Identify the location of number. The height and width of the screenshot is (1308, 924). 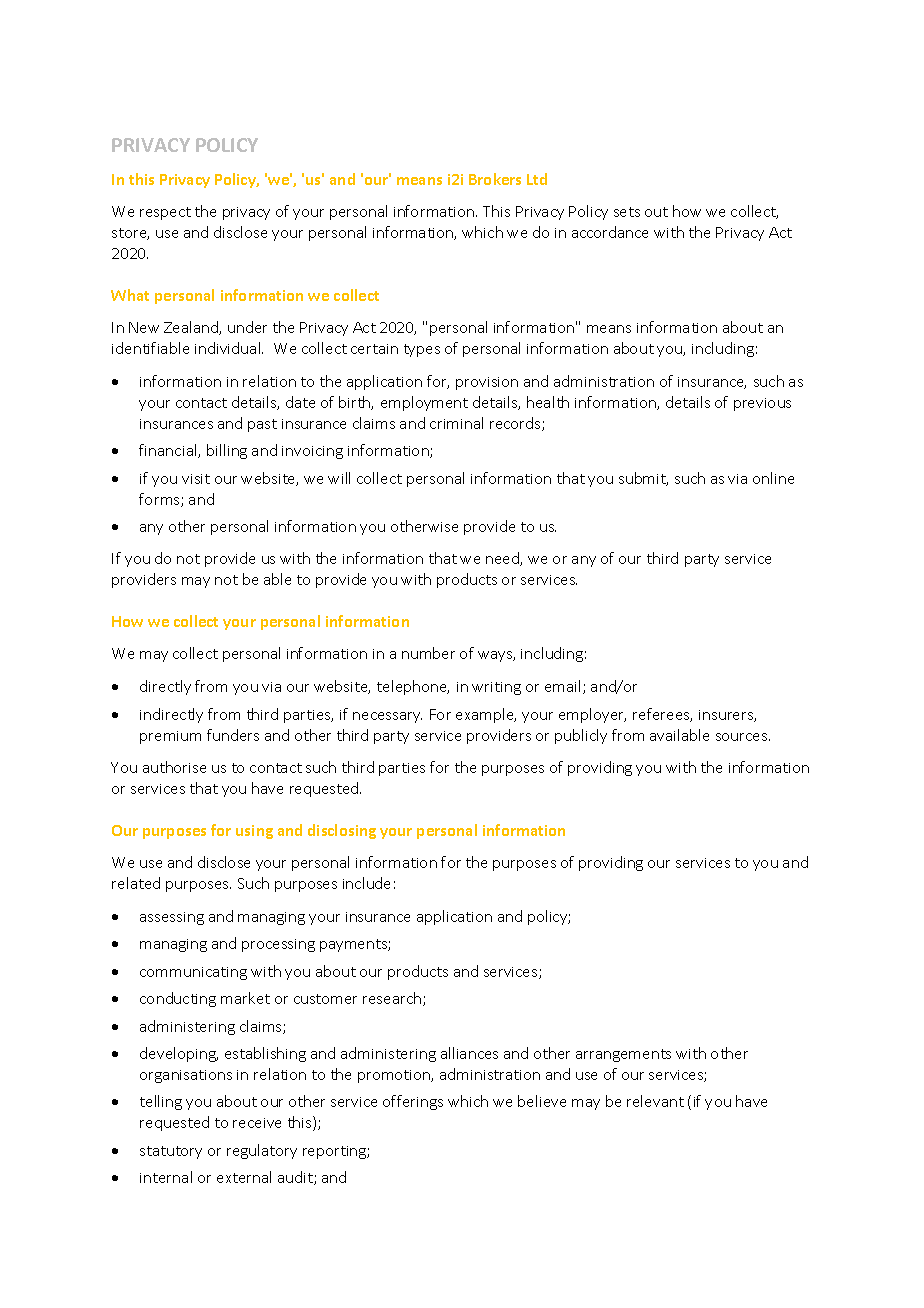
(428, 653).
